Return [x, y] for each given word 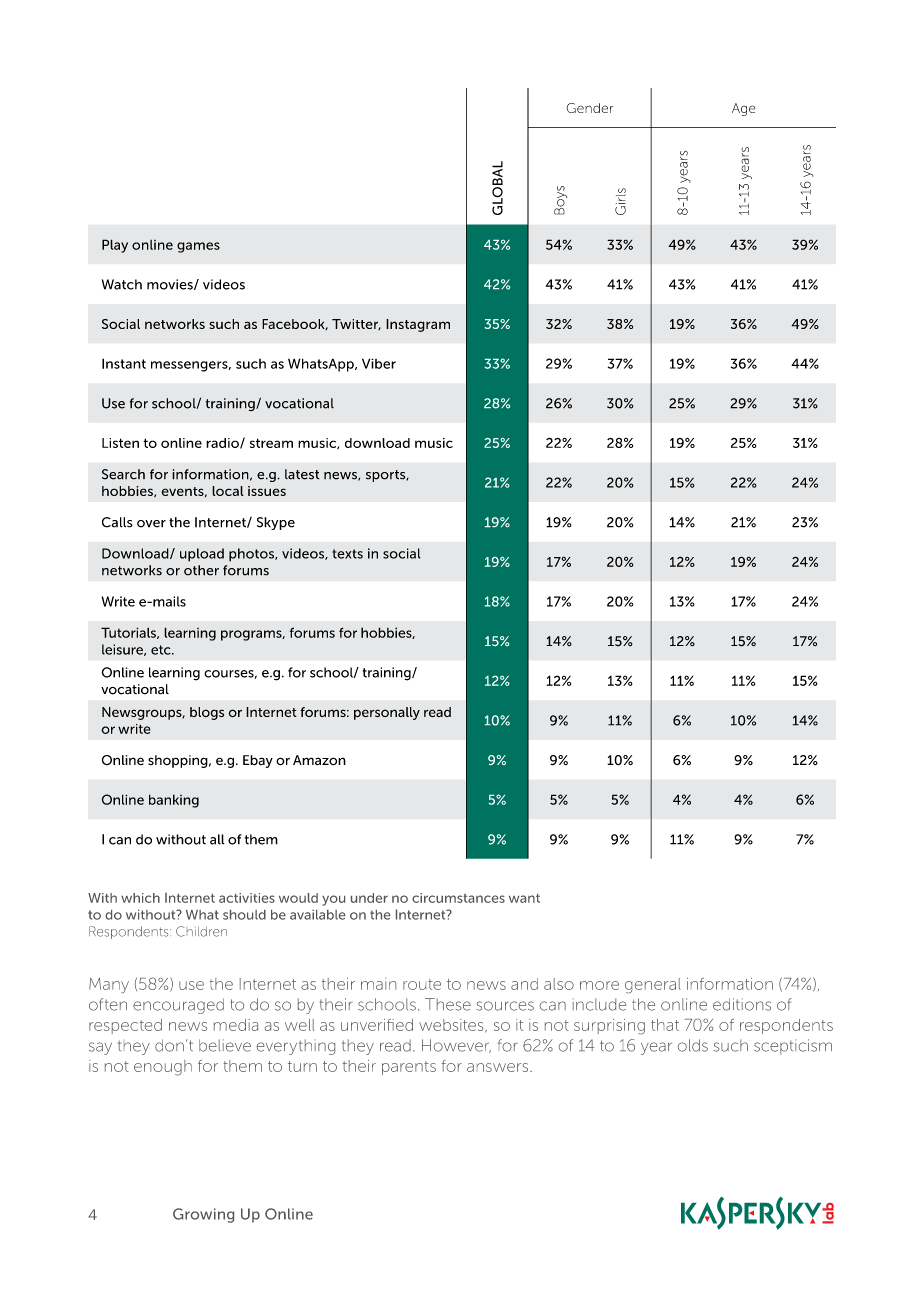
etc [162, 650]
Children [201, 931]
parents [409, 1068]
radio [223, 443]
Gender [590, 108]
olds [693, 1045]
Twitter [356, 324]
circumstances [458, 898]
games [198, 247]
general [653, 985]
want [524, 898]
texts [347, 554]
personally [387, 713]
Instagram [418, 325]
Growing [203, 1215]
